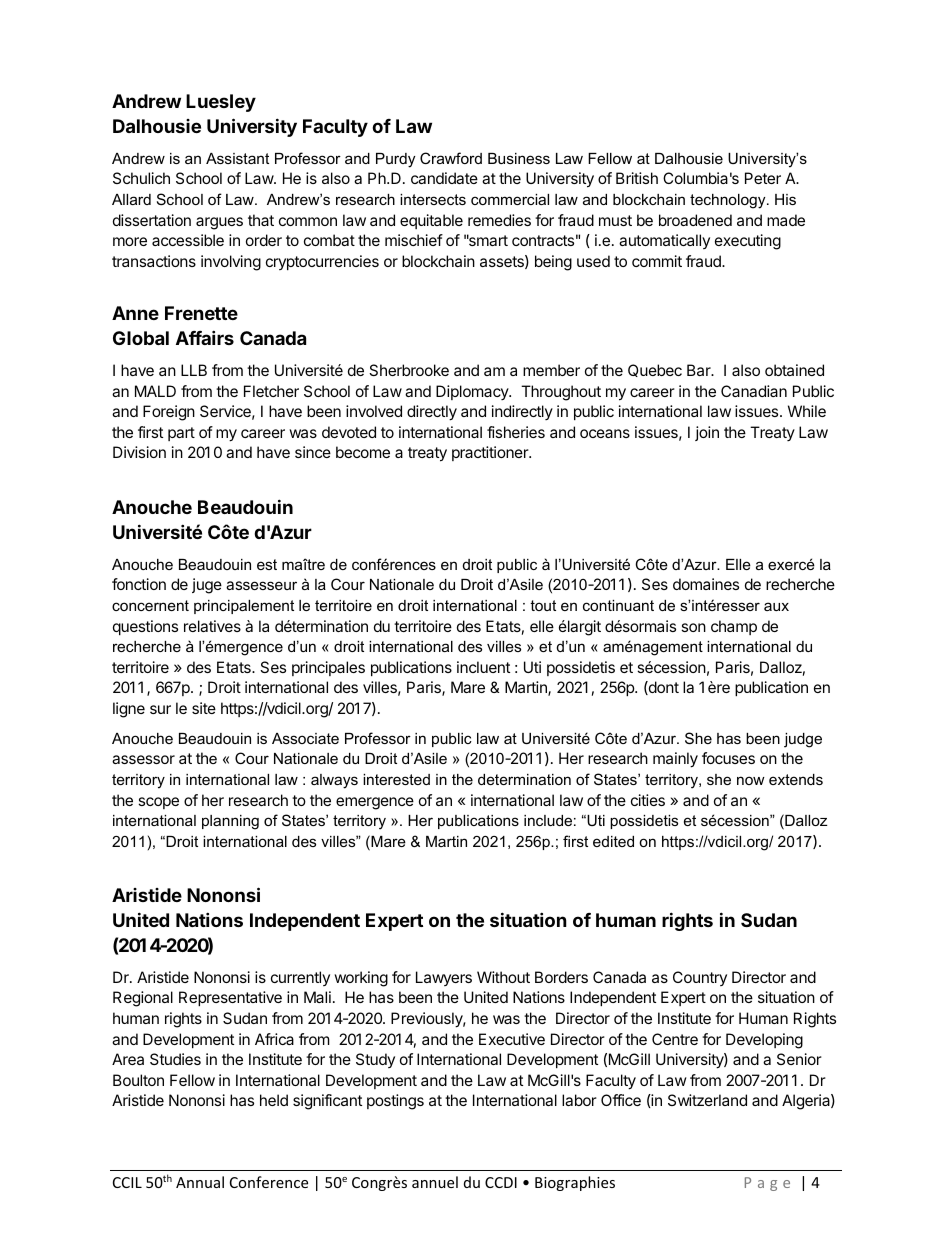 The width and height of the image is (952, 1233). Describe the element at coordinates (230, 822) in the image. I see `planning` at that location.
